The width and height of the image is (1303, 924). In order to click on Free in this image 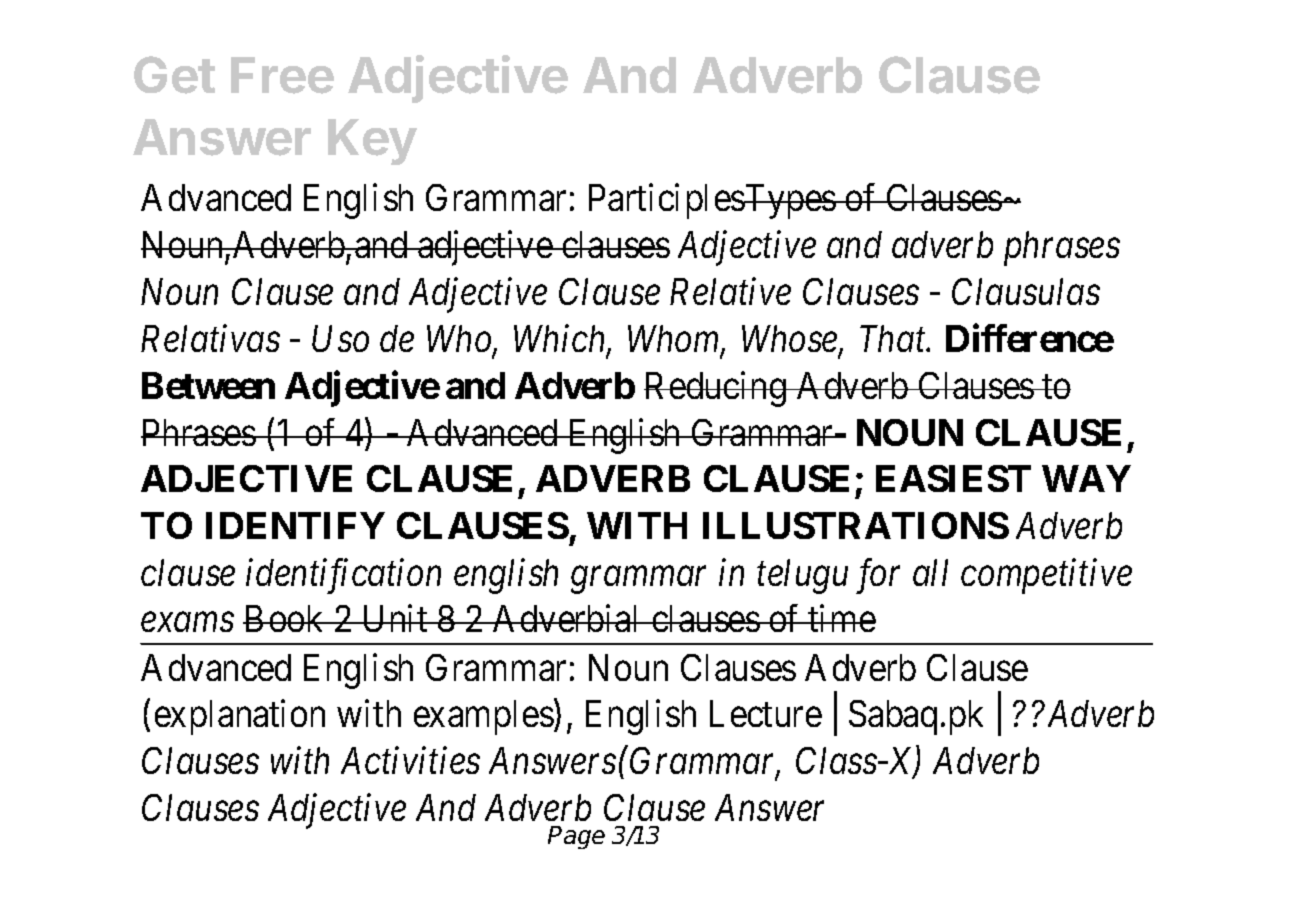, I will do `click(282, 75)`.
